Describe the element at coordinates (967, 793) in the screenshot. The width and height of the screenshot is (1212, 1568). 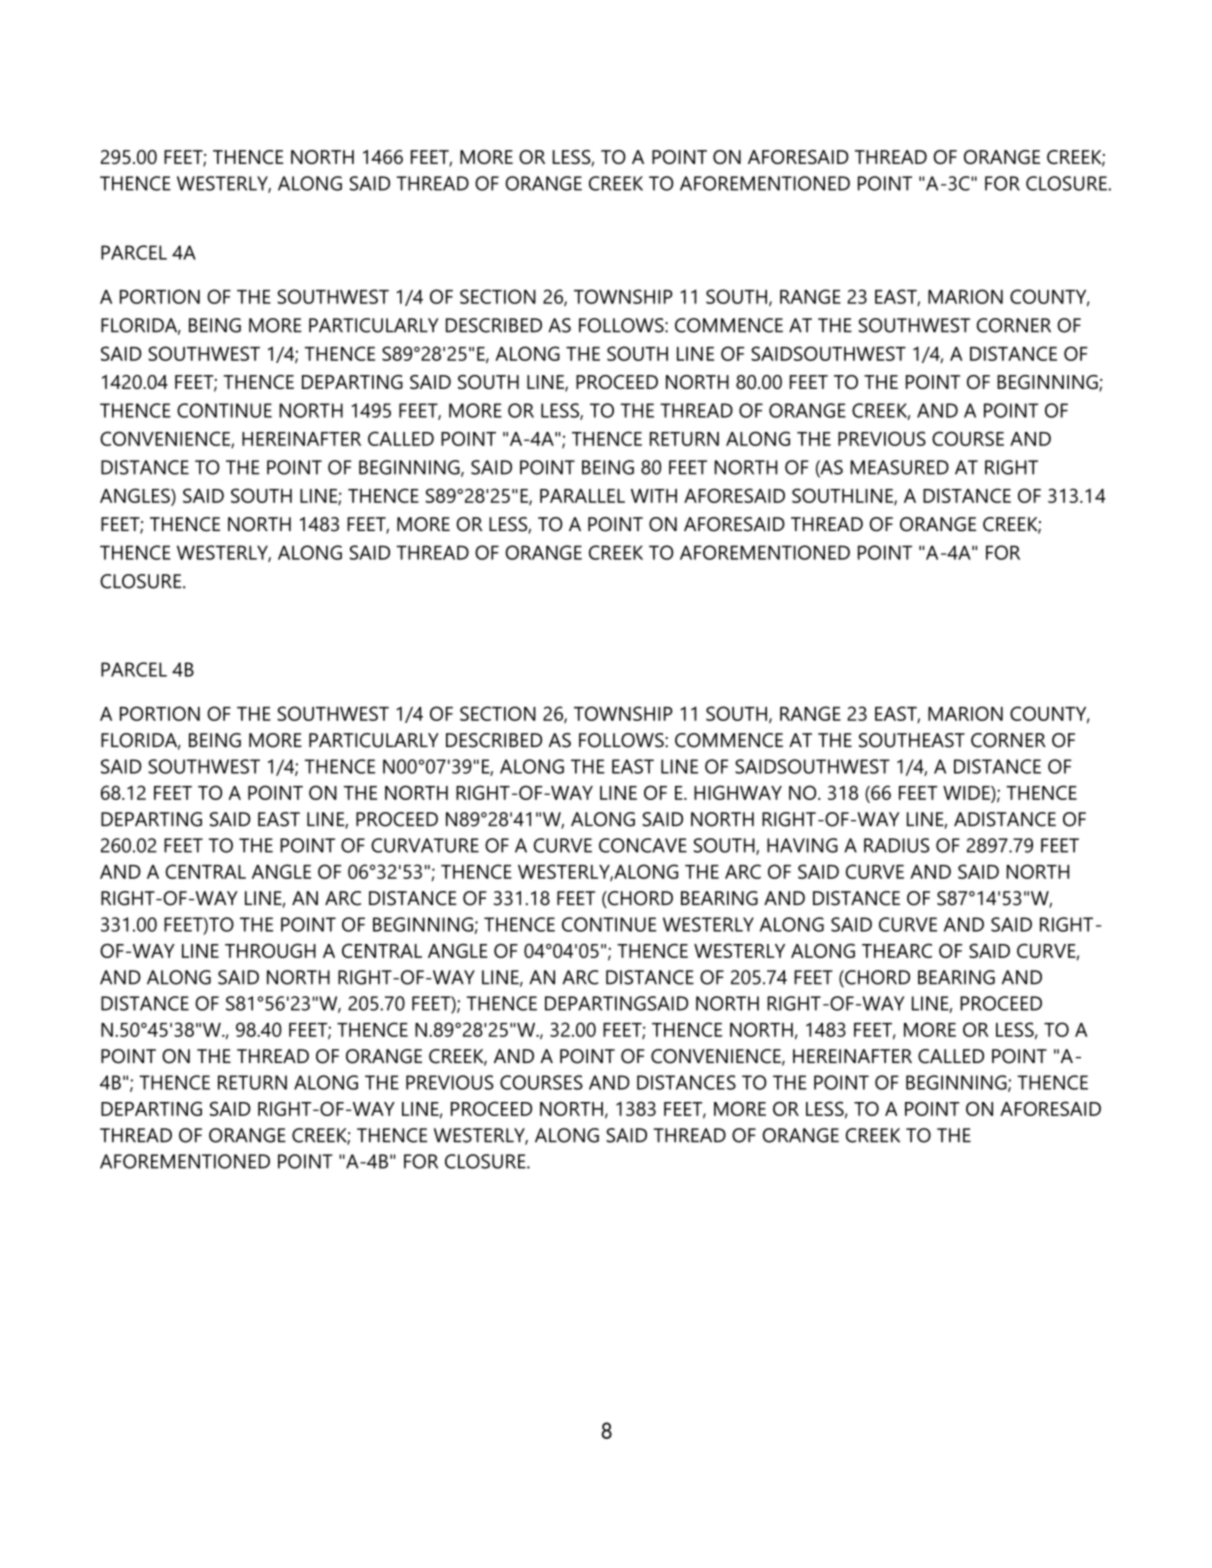
I see `WIDE` at that location.
